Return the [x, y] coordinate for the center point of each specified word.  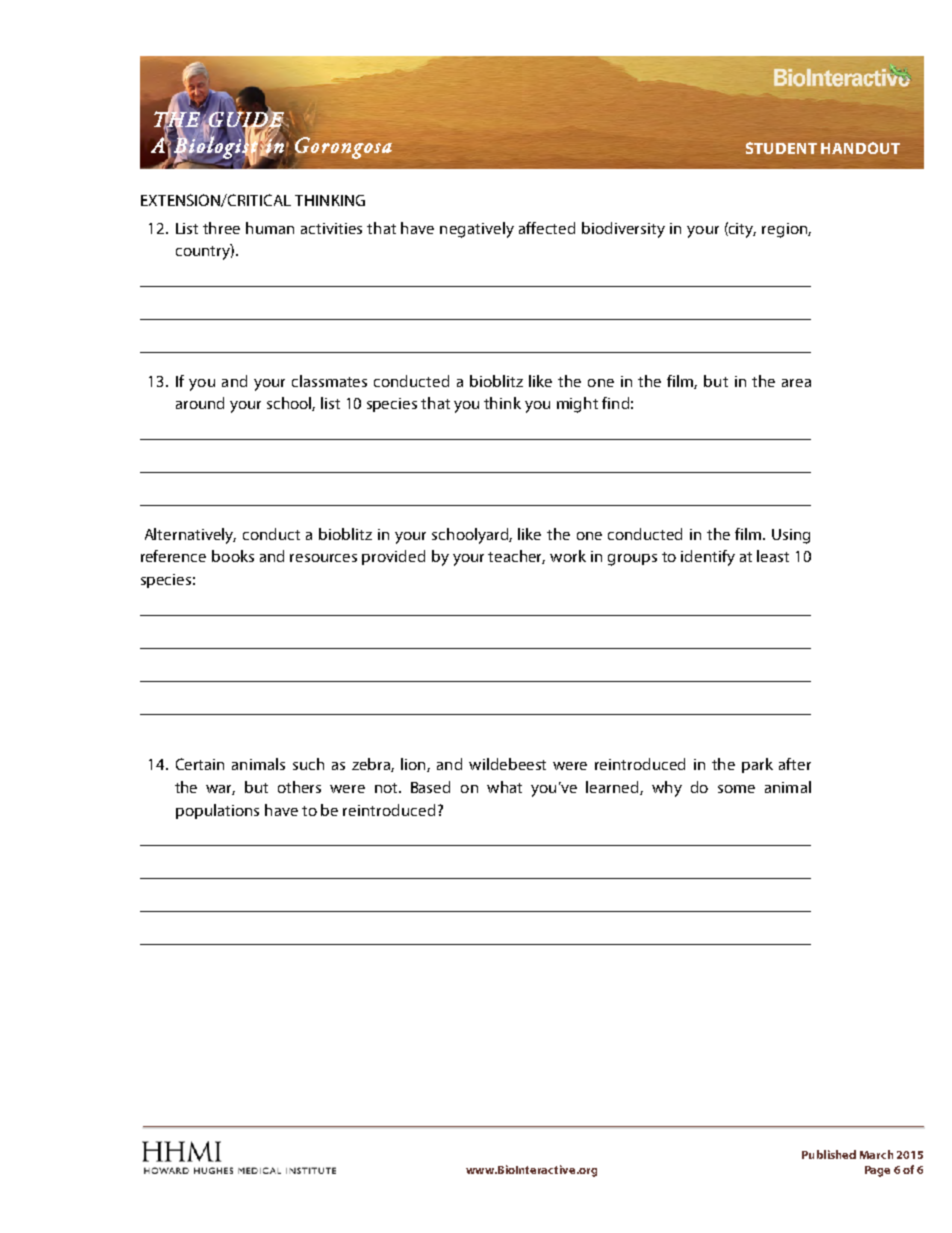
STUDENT [781, 148]
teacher [516, 557]
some [736, 789]
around [200, 403]
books [233, 556]
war [220, 790]
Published [829, 1154]
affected [547, 228]
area [796, 383]
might [577, 405]
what [504, 787]
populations [217, 811]
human [270, 228]
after [795, 764]
